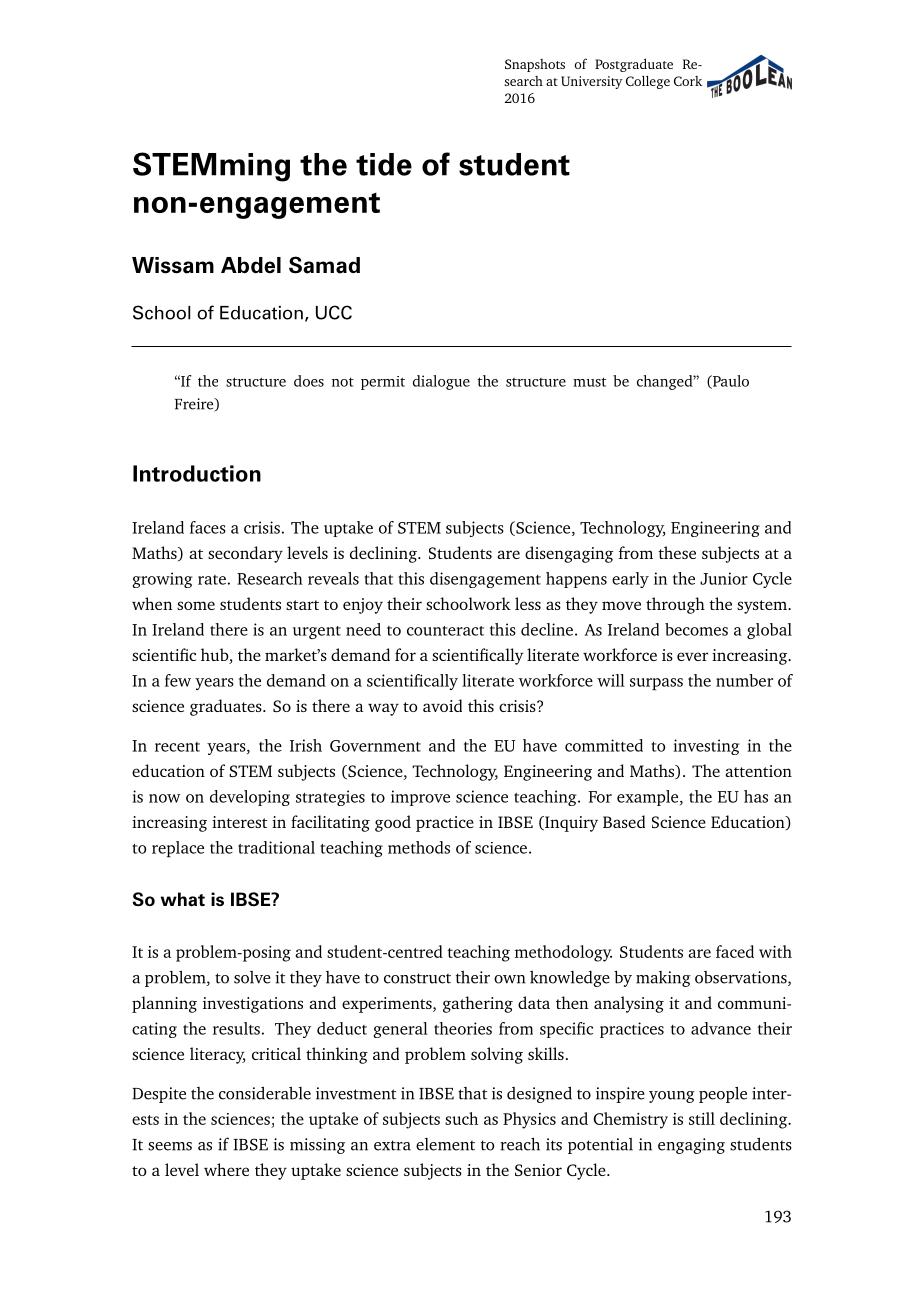 This screenshot has width=924, height=1308. What do you see at coordinates (445, 631) in the screenshot?
I see `counteract` at bounding box center [445, 631].
